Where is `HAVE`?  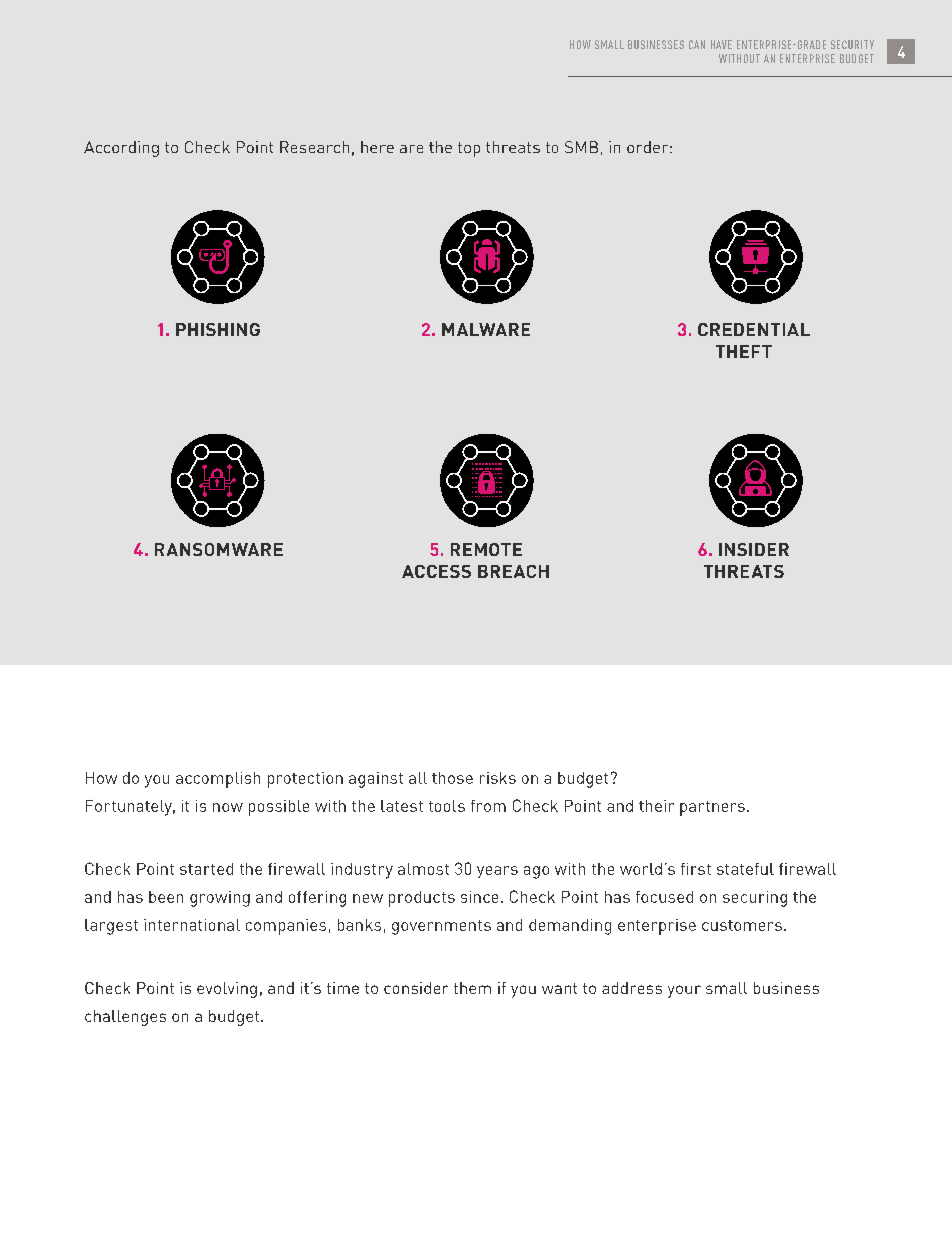 HAVE is located at coordinates (721, 44).
